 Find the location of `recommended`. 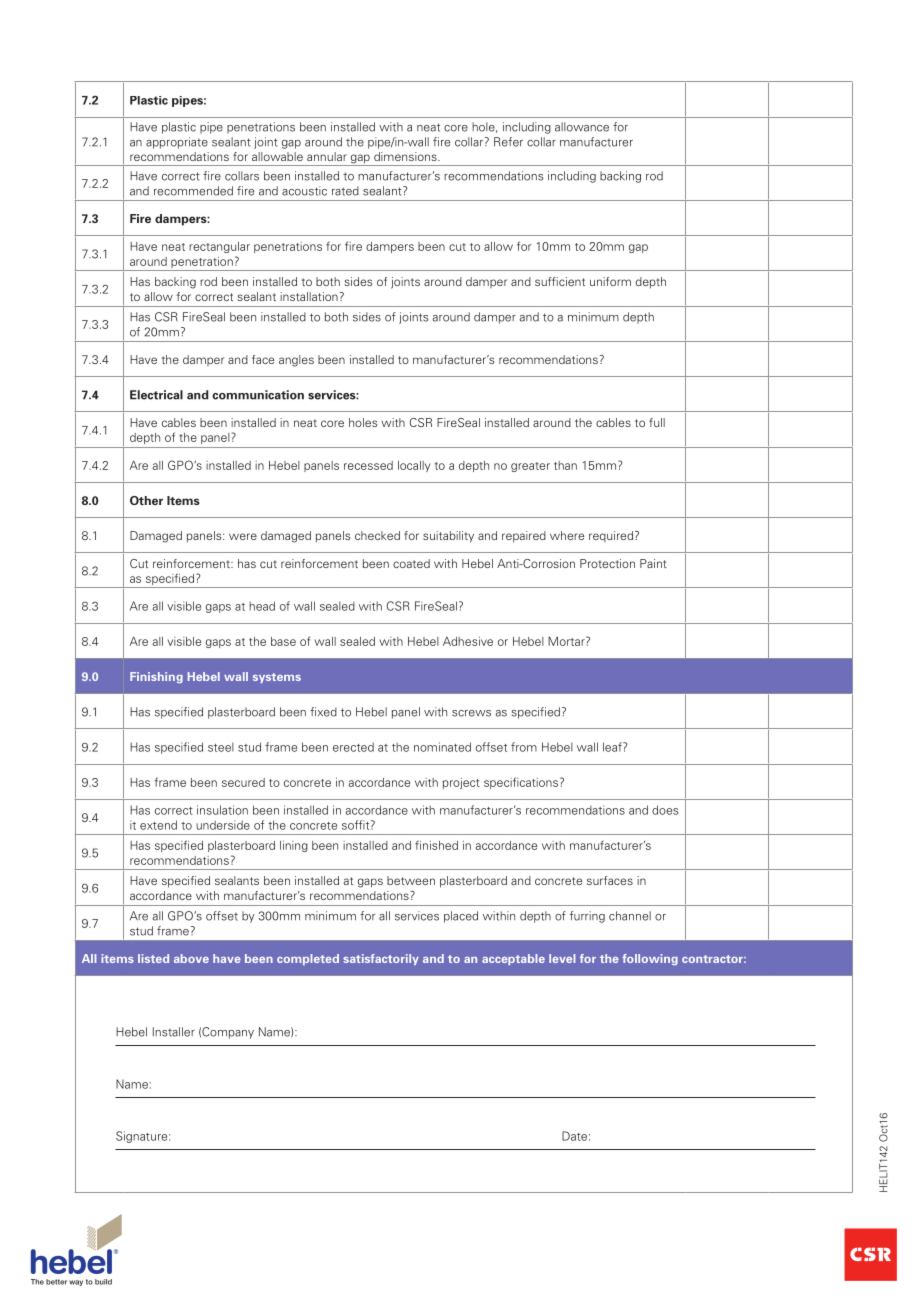

recommended is located at coordinates (193, 191).
